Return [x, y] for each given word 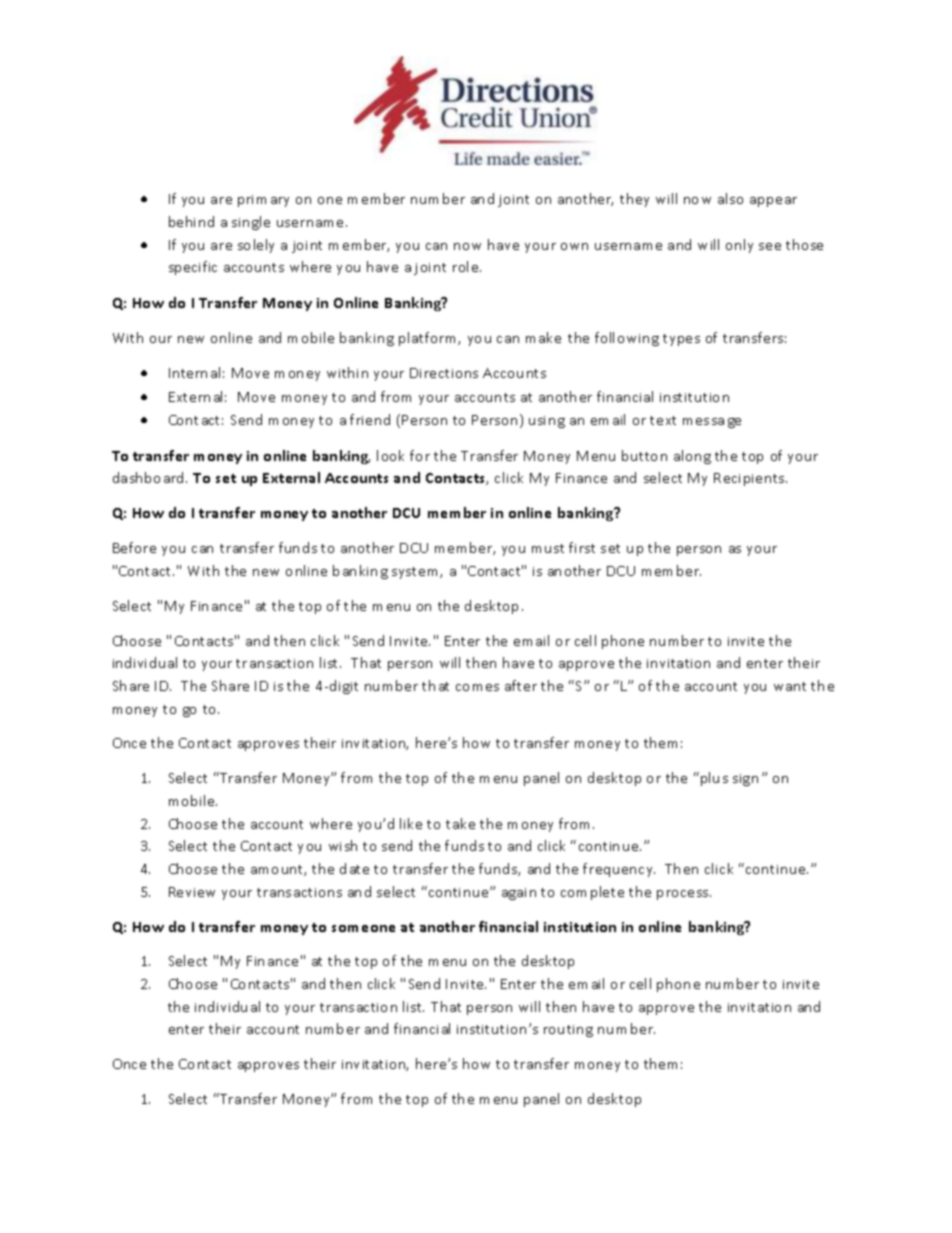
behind [191, 221]
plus [714, 779]
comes [477, 687]
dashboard [150, 477]
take [460, 823]
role [467, 266]
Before [134, 547]
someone [363, 928]
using [547, 422]
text [663, 420]
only [739, 246]
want [790, 686]
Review [192, 892]
